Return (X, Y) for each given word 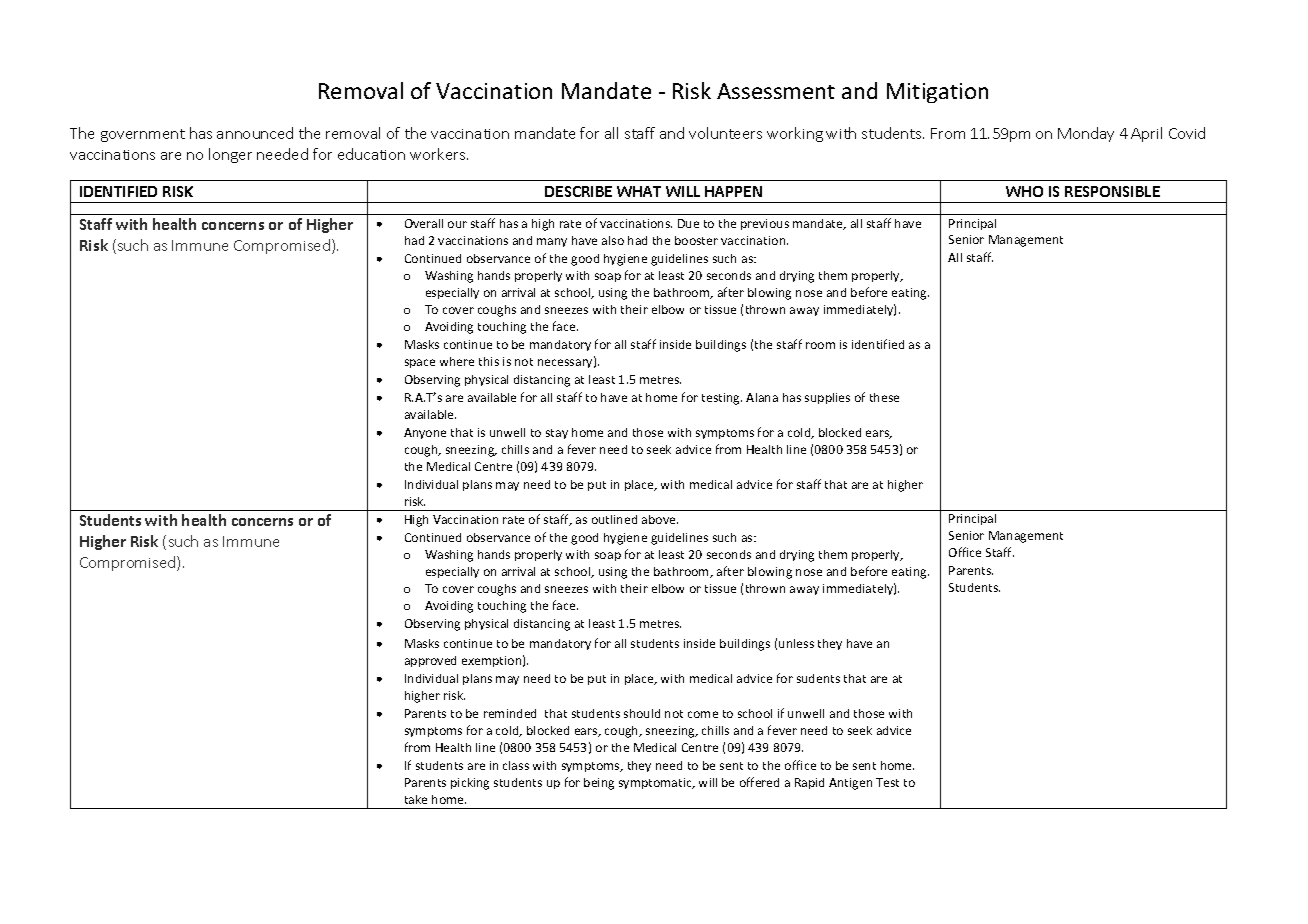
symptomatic (656, 783)
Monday (1086, 134)
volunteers (725, 133)
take (416, 799)
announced (255, 133)
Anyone (425, 433)
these (884, 397)
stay (557, 434)
